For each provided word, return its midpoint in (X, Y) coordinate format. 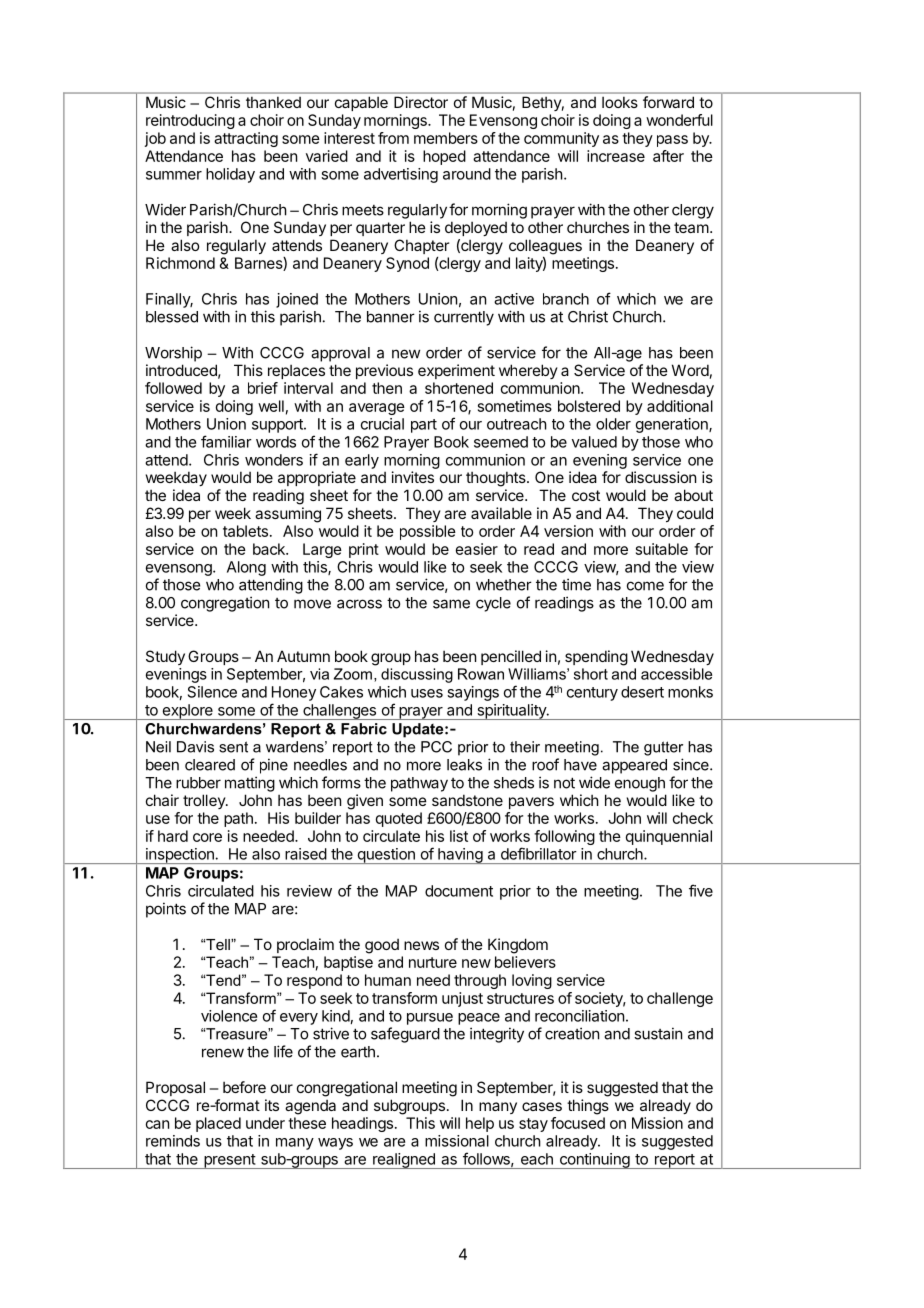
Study (165, 657)
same (451, 604)
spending (596, 658)
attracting (246, 139)
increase (616, 156)
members (446, 138)
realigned (404, 1161)
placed (218, 1124)
